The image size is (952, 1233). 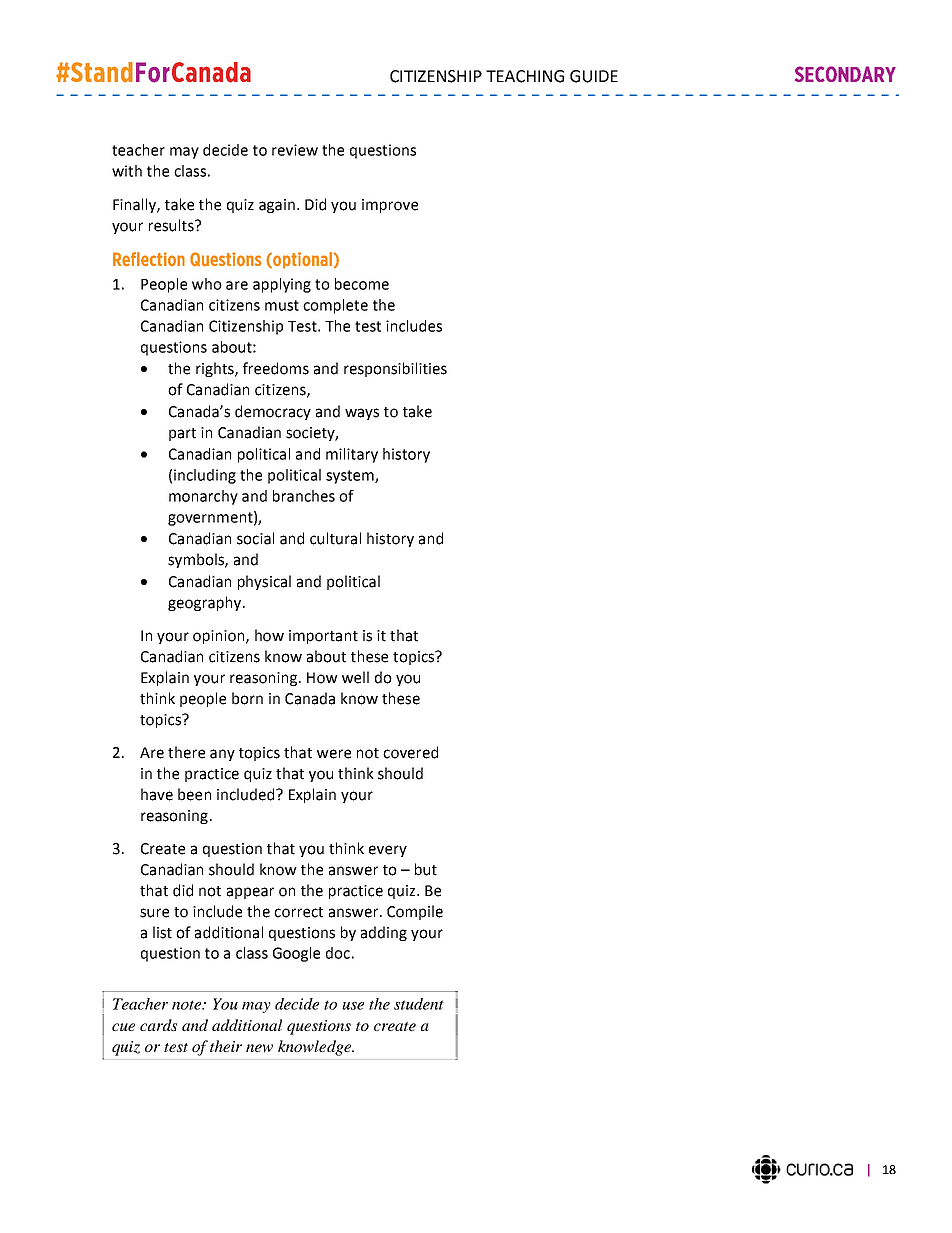 I want to click on TEACHING, so click(x=525, y=76).
